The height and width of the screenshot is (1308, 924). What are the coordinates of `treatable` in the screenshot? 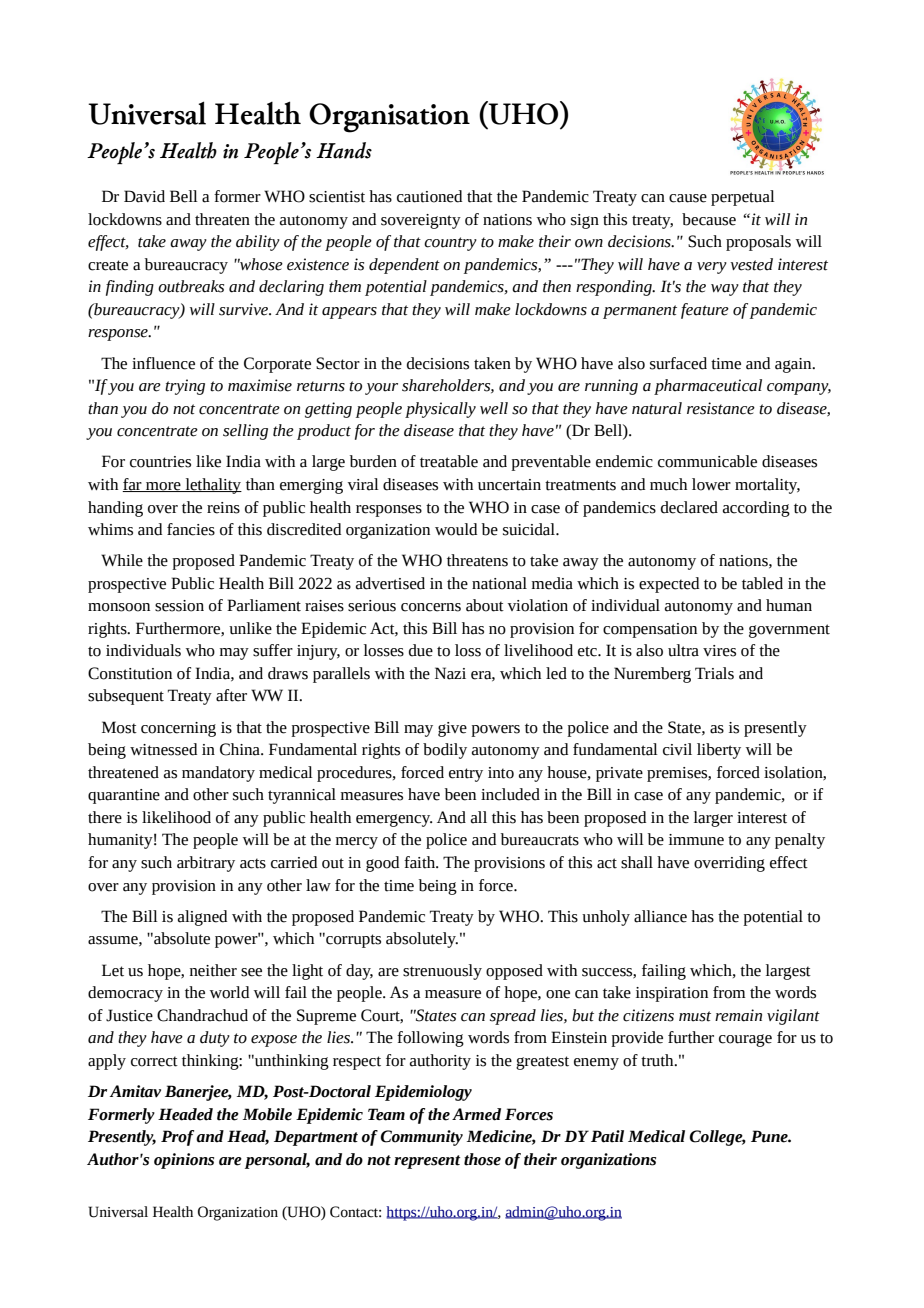 It's located at (449, 461).
